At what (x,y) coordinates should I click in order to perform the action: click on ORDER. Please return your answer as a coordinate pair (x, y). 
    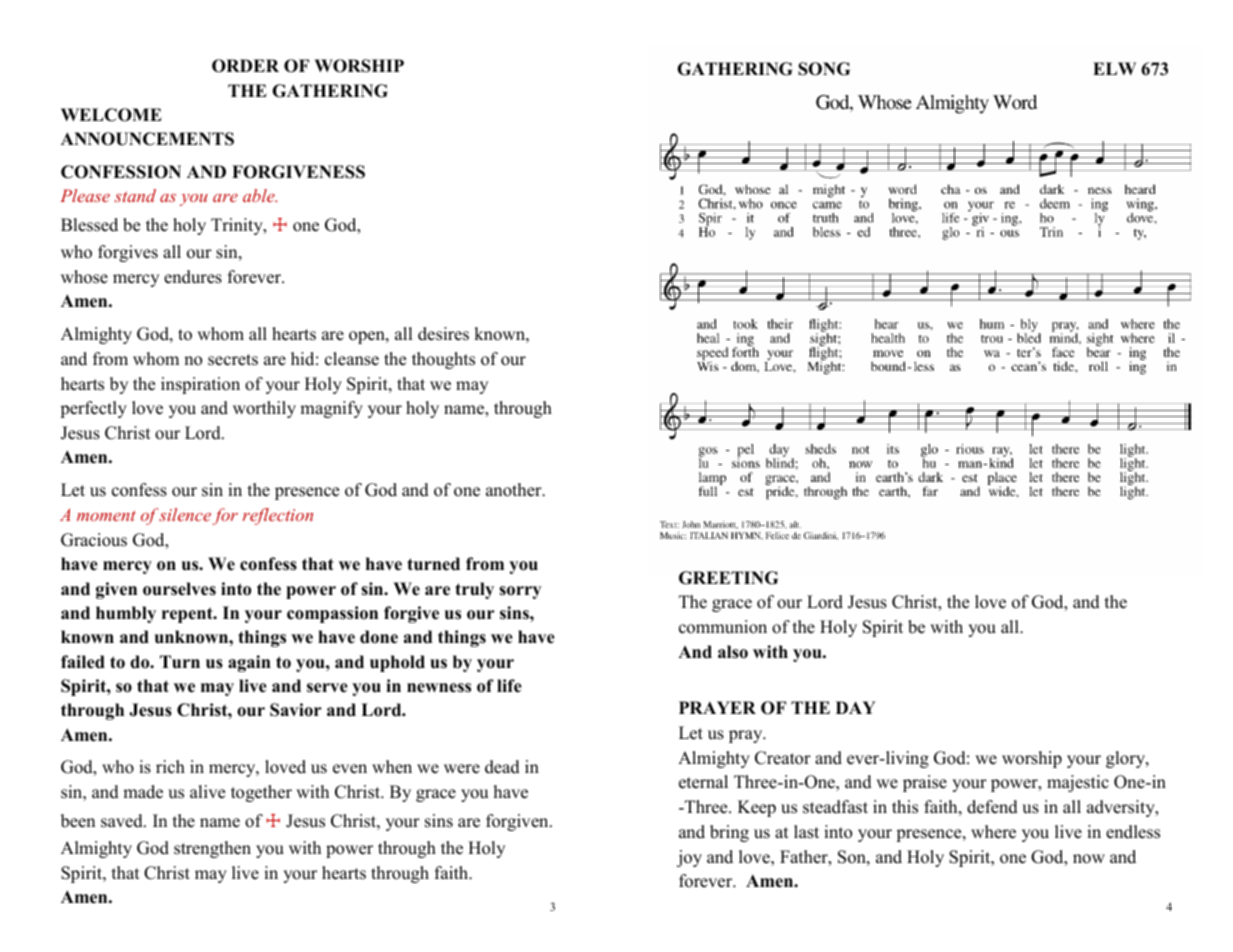
    Looking at the image, I should click on (245, 66).
